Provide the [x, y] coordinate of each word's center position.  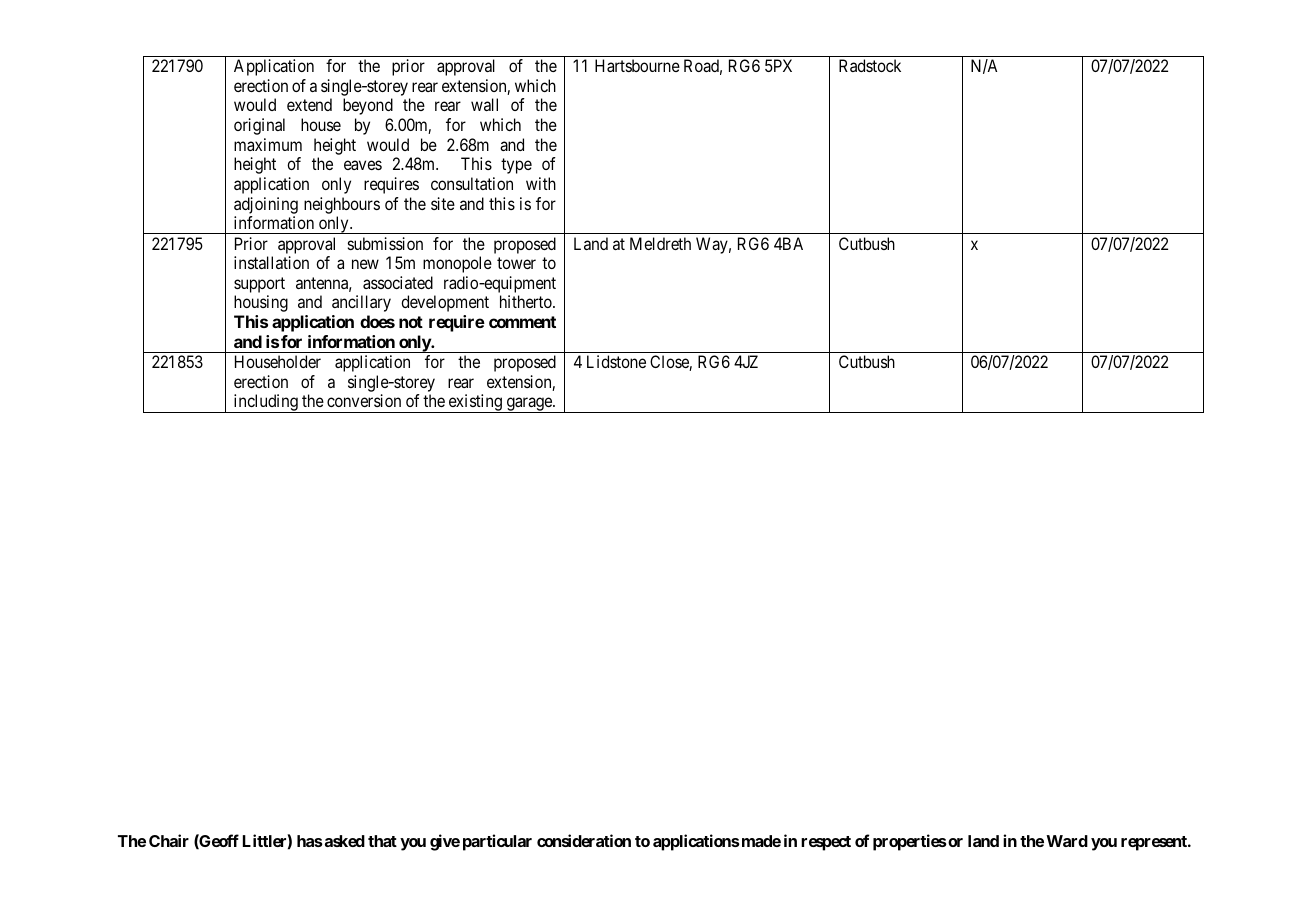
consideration [584, 840]
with [541, 183]
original [259, 126]
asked [343, 841]
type [516, 166]
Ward [1067, 841]
